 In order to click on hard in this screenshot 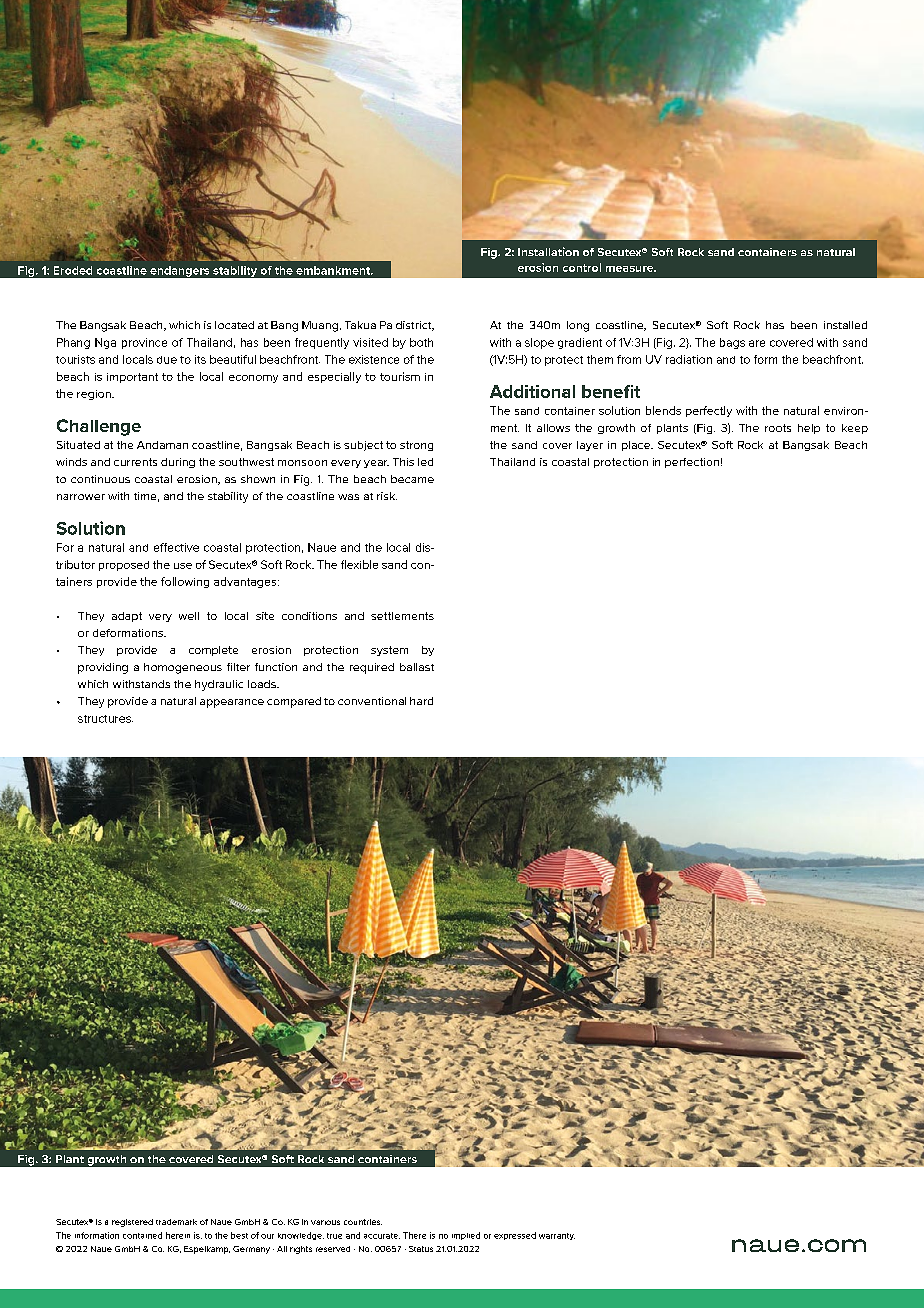, I will do `click(421, 701)`.
